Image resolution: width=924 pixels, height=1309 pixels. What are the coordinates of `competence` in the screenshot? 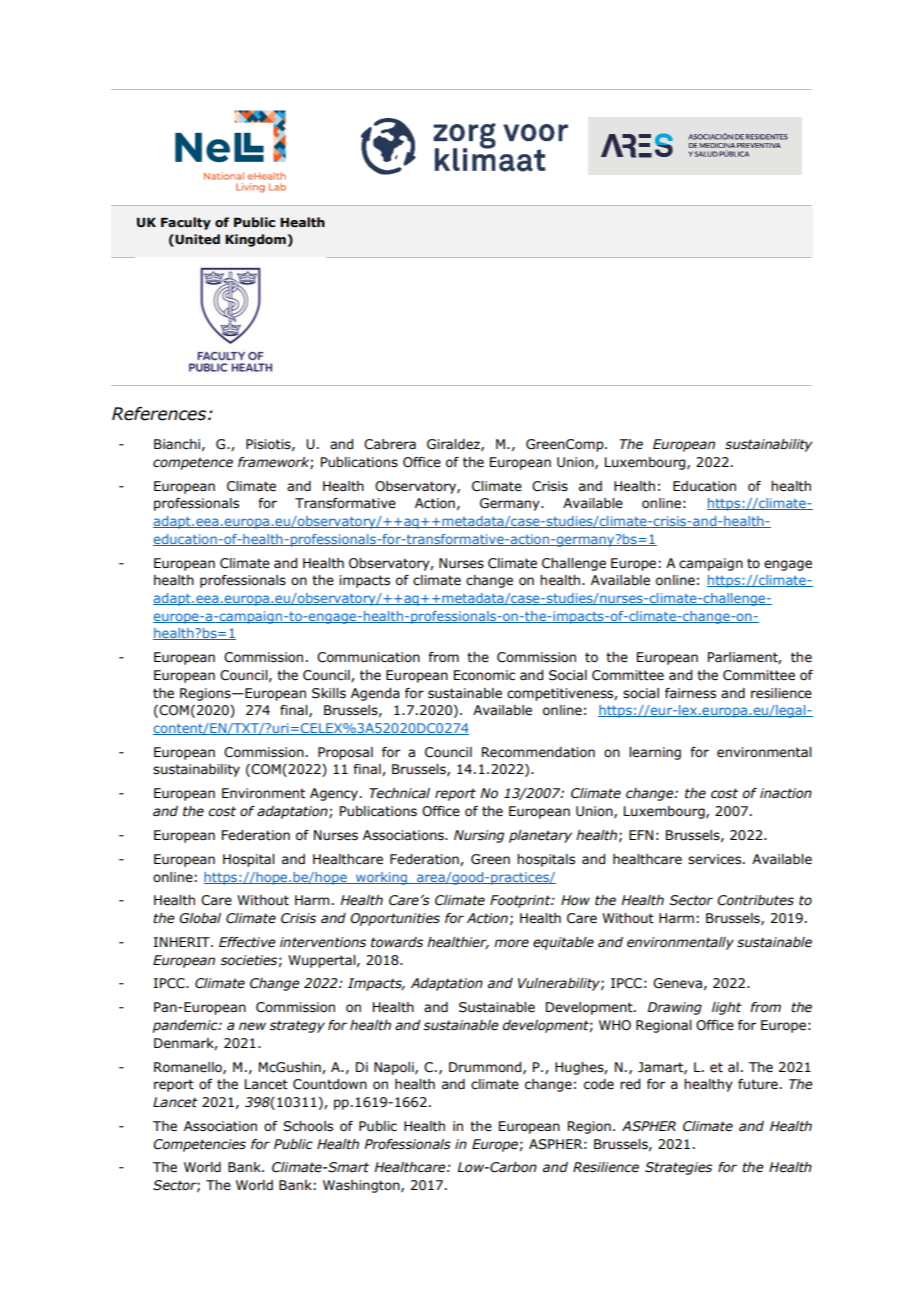 It's located at (193, 463).
